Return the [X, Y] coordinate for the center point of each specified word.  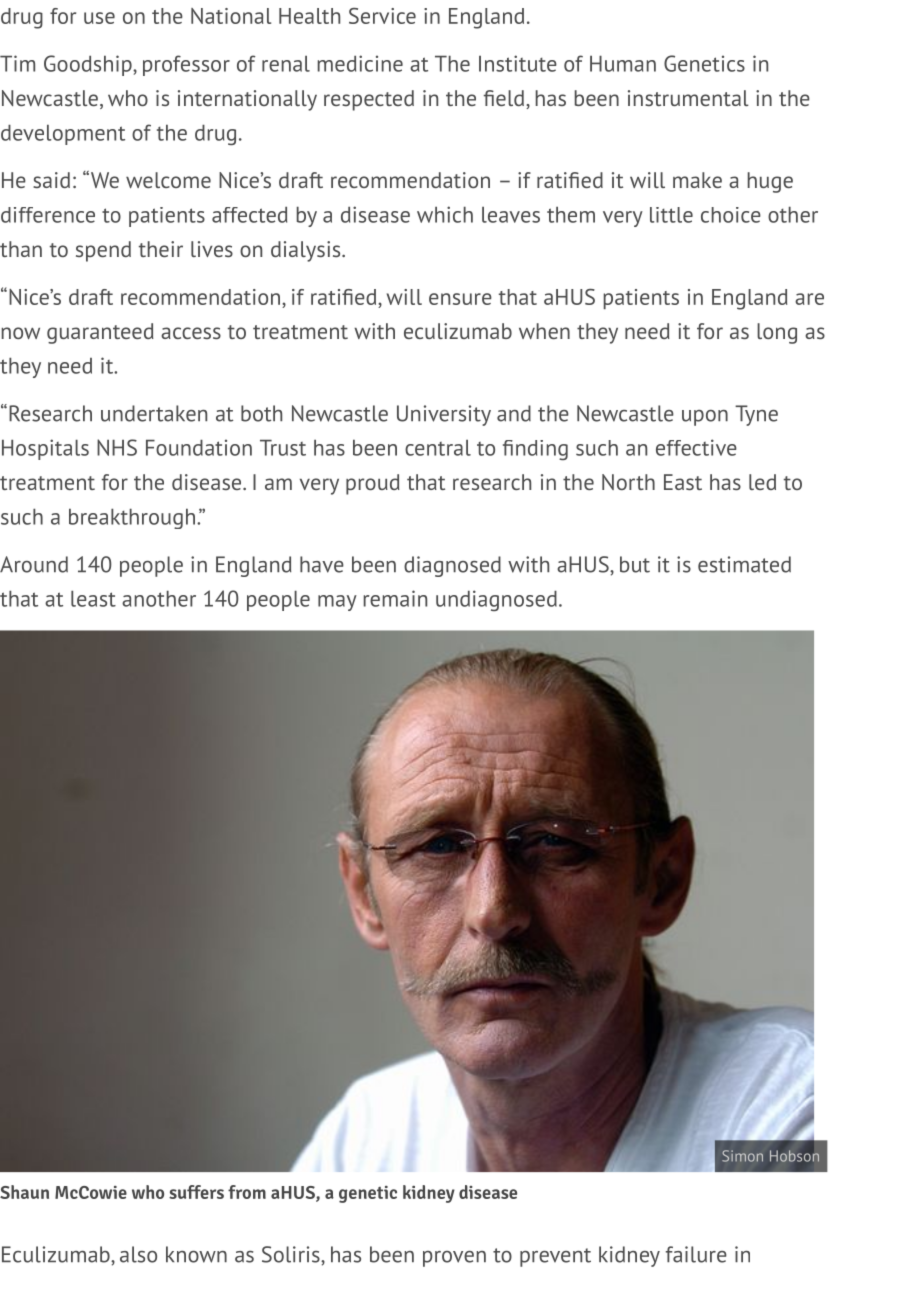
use [99, 18]
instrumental [688, 98]
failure [696, 1254]
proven [454, 1259]
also [138, 1254]
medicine [360, 63]
